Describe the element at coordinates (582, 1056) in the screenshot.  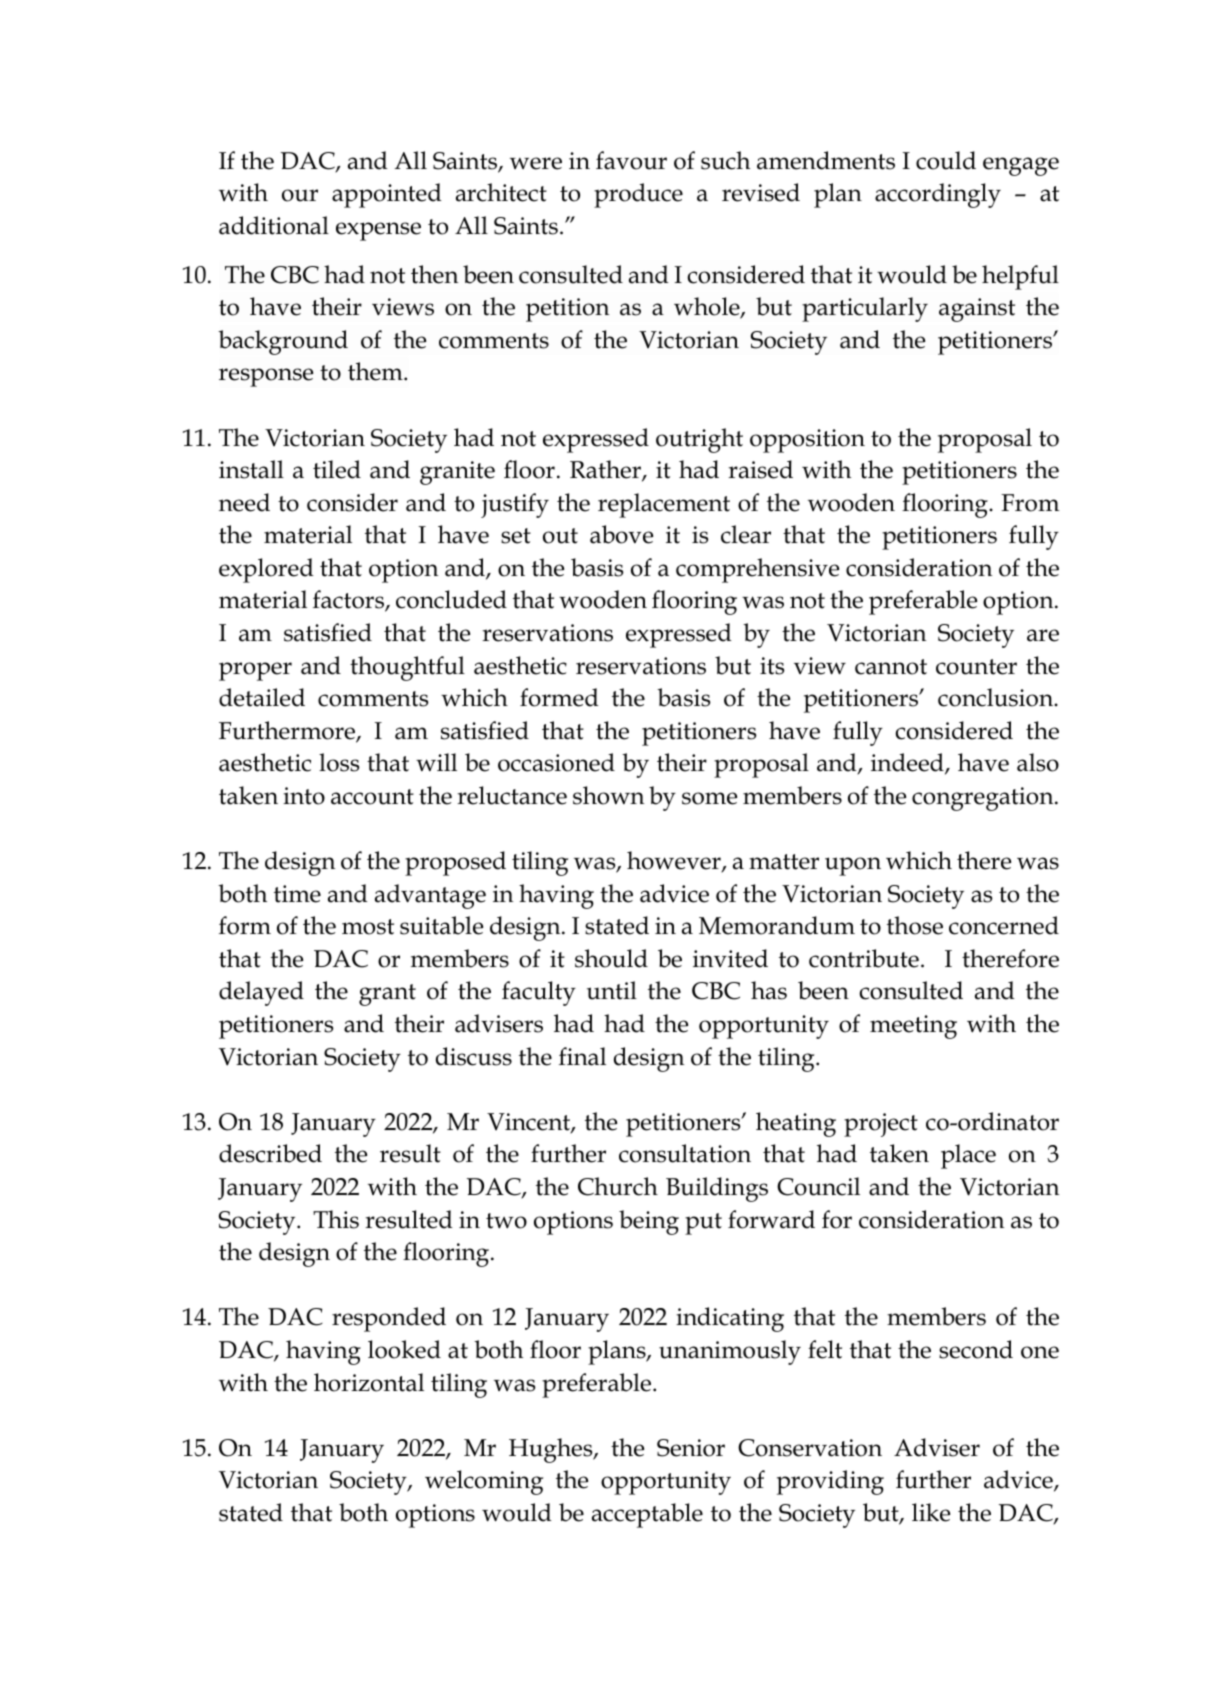
I see `final` at that location.
